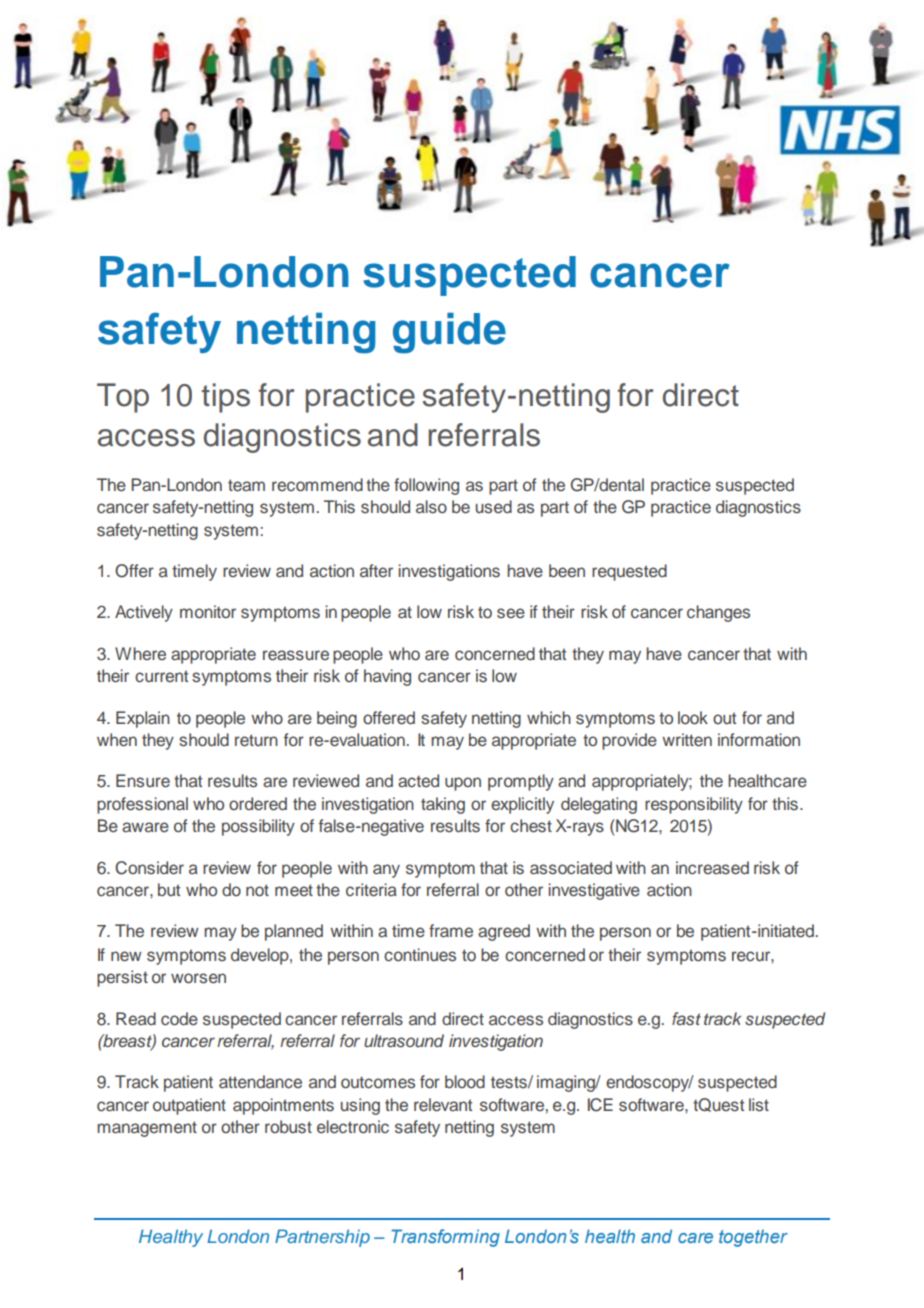 This screenshot has width=924, height=1308. Describe the element at coordinates (143, 781) in the screenshot. I see `Ensure` at that location.
